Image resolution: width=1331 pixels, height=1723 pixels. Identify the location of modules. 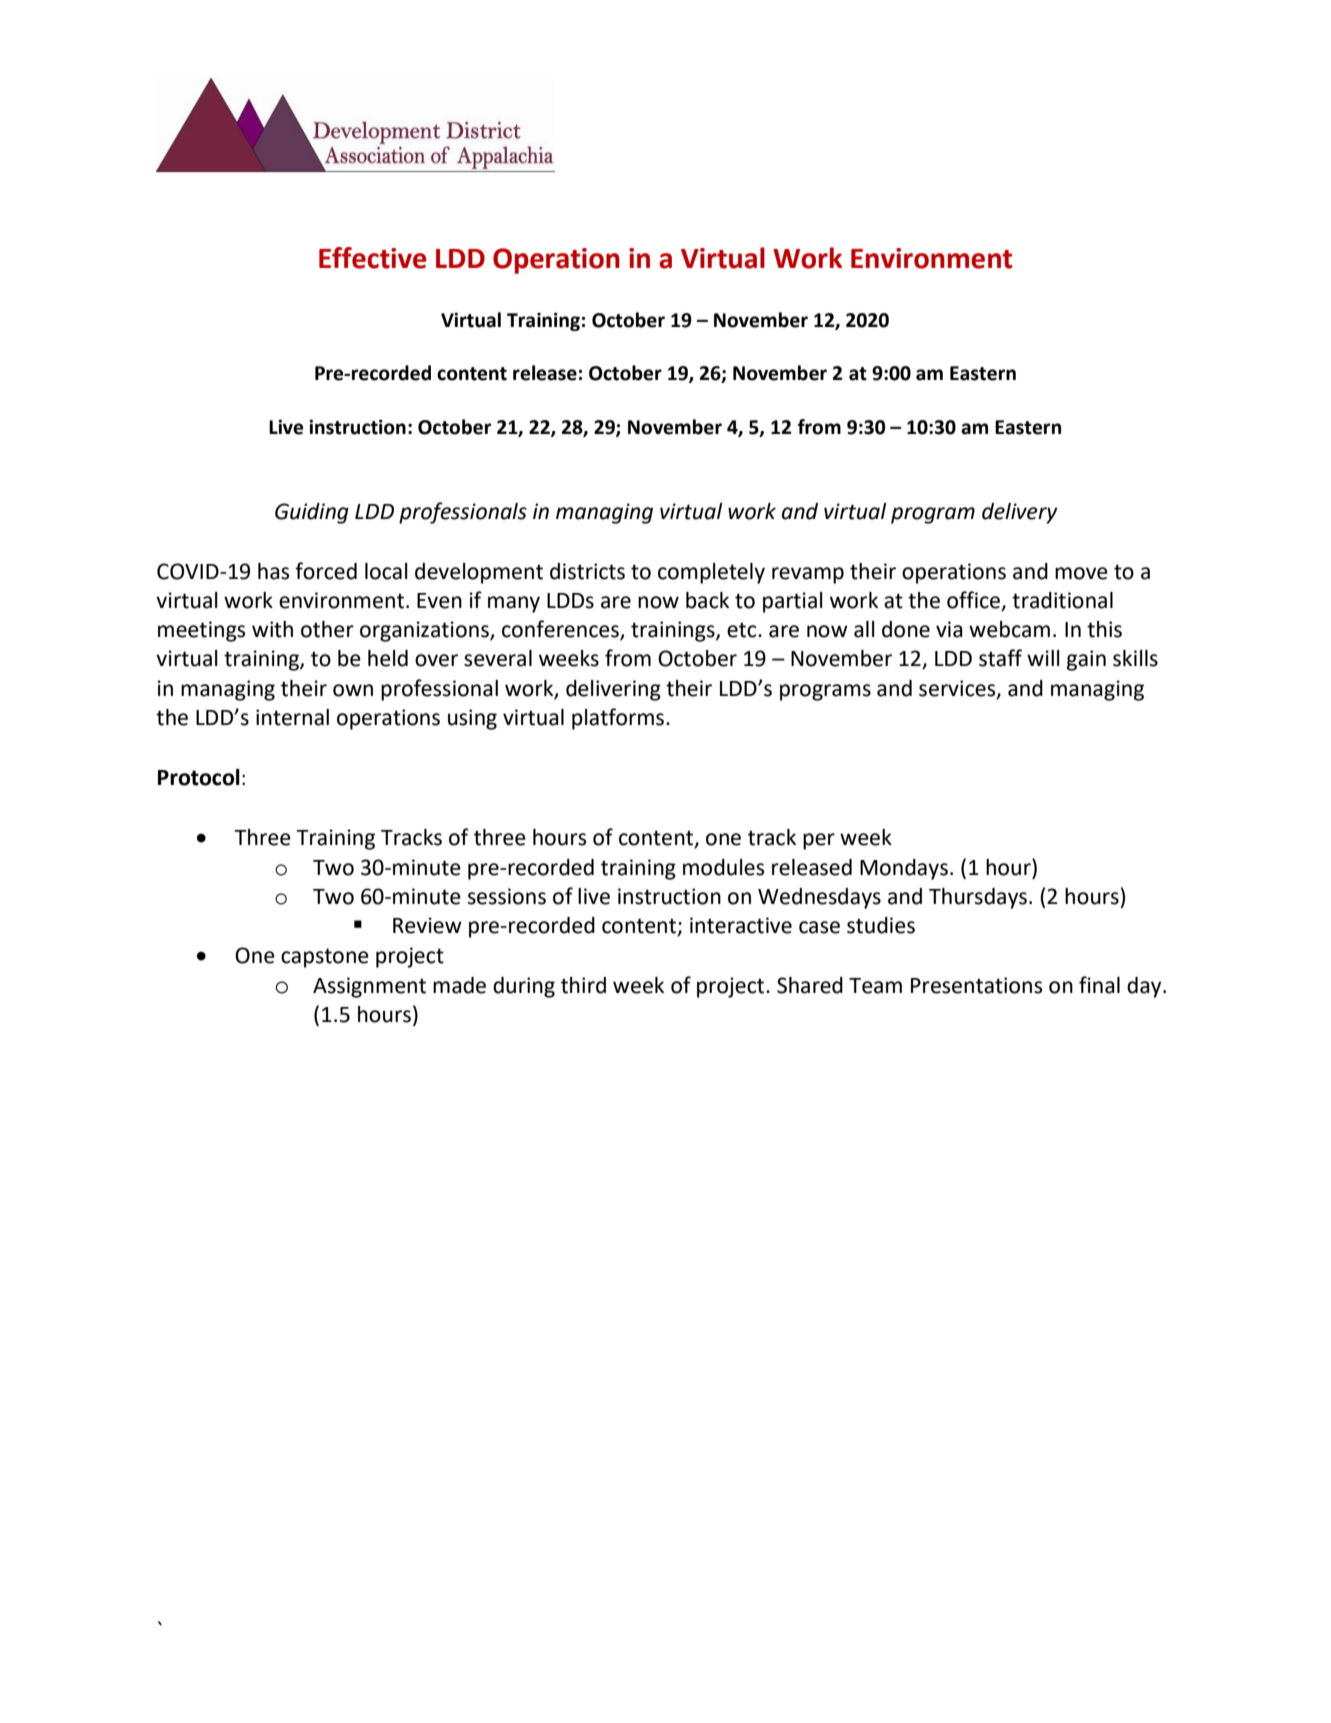
(723, 867).
